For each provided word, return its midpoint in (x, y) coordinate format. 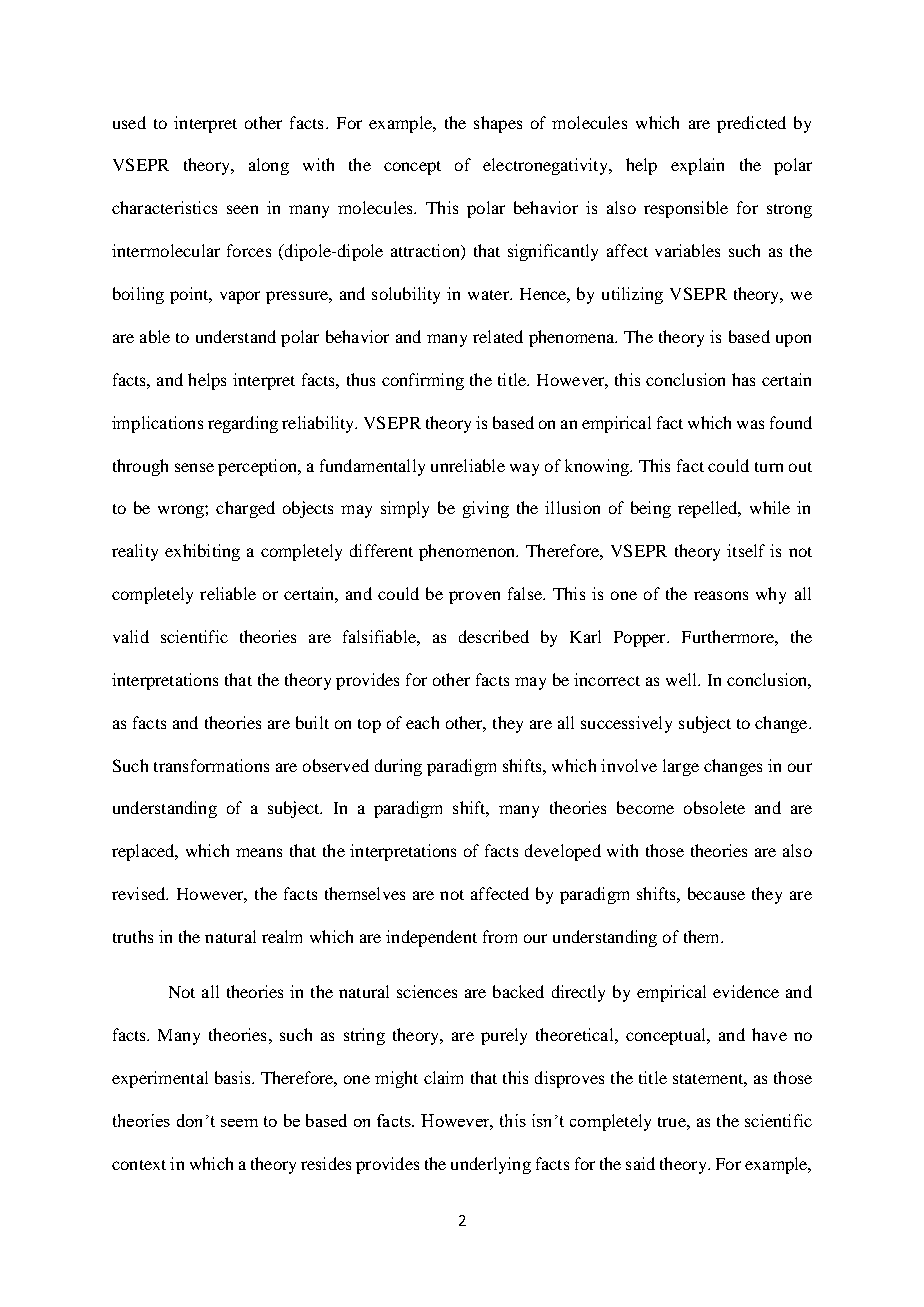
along (269, 166)
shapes (498, 124)
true (673, 1122)
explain (697, 166)
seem (239, 1123)
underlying (491, 1165)
